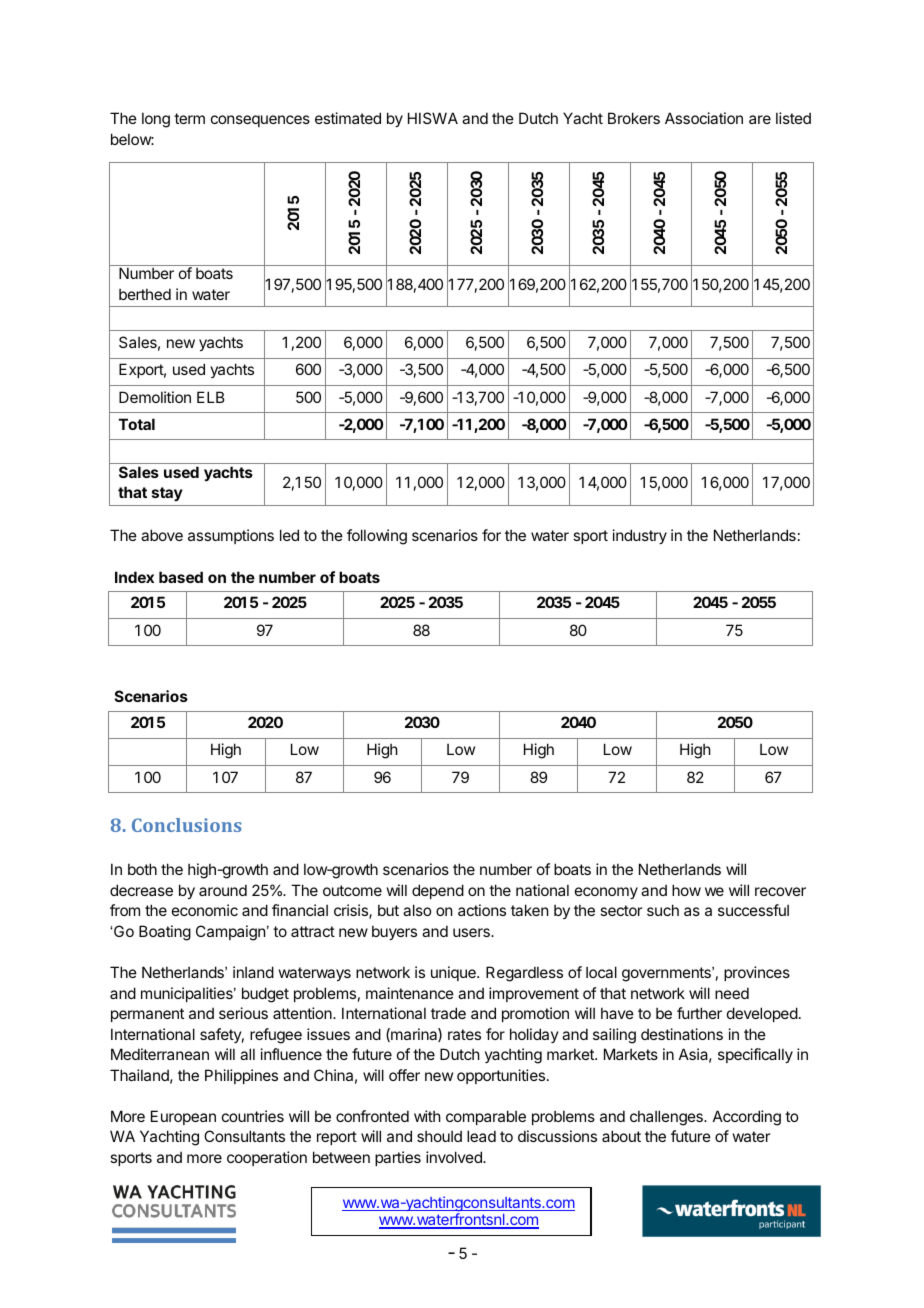 Image resolution: width=924 pixels, height=1308 pixels. Describe the element at coordinates (183, 1117) in the screenshot. I see `European` at that location.
